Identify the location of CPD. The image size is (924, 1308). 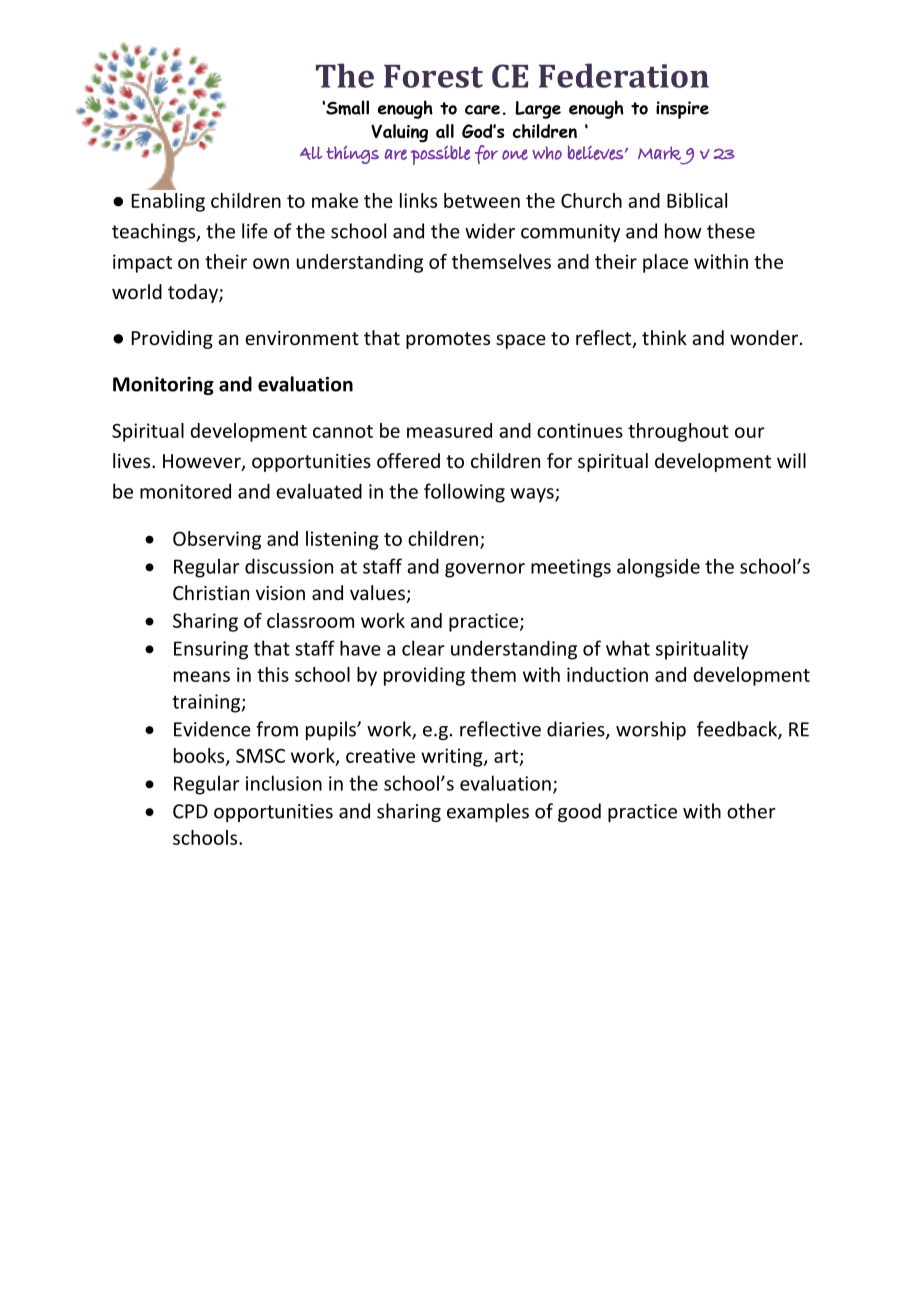
(190, 811).
